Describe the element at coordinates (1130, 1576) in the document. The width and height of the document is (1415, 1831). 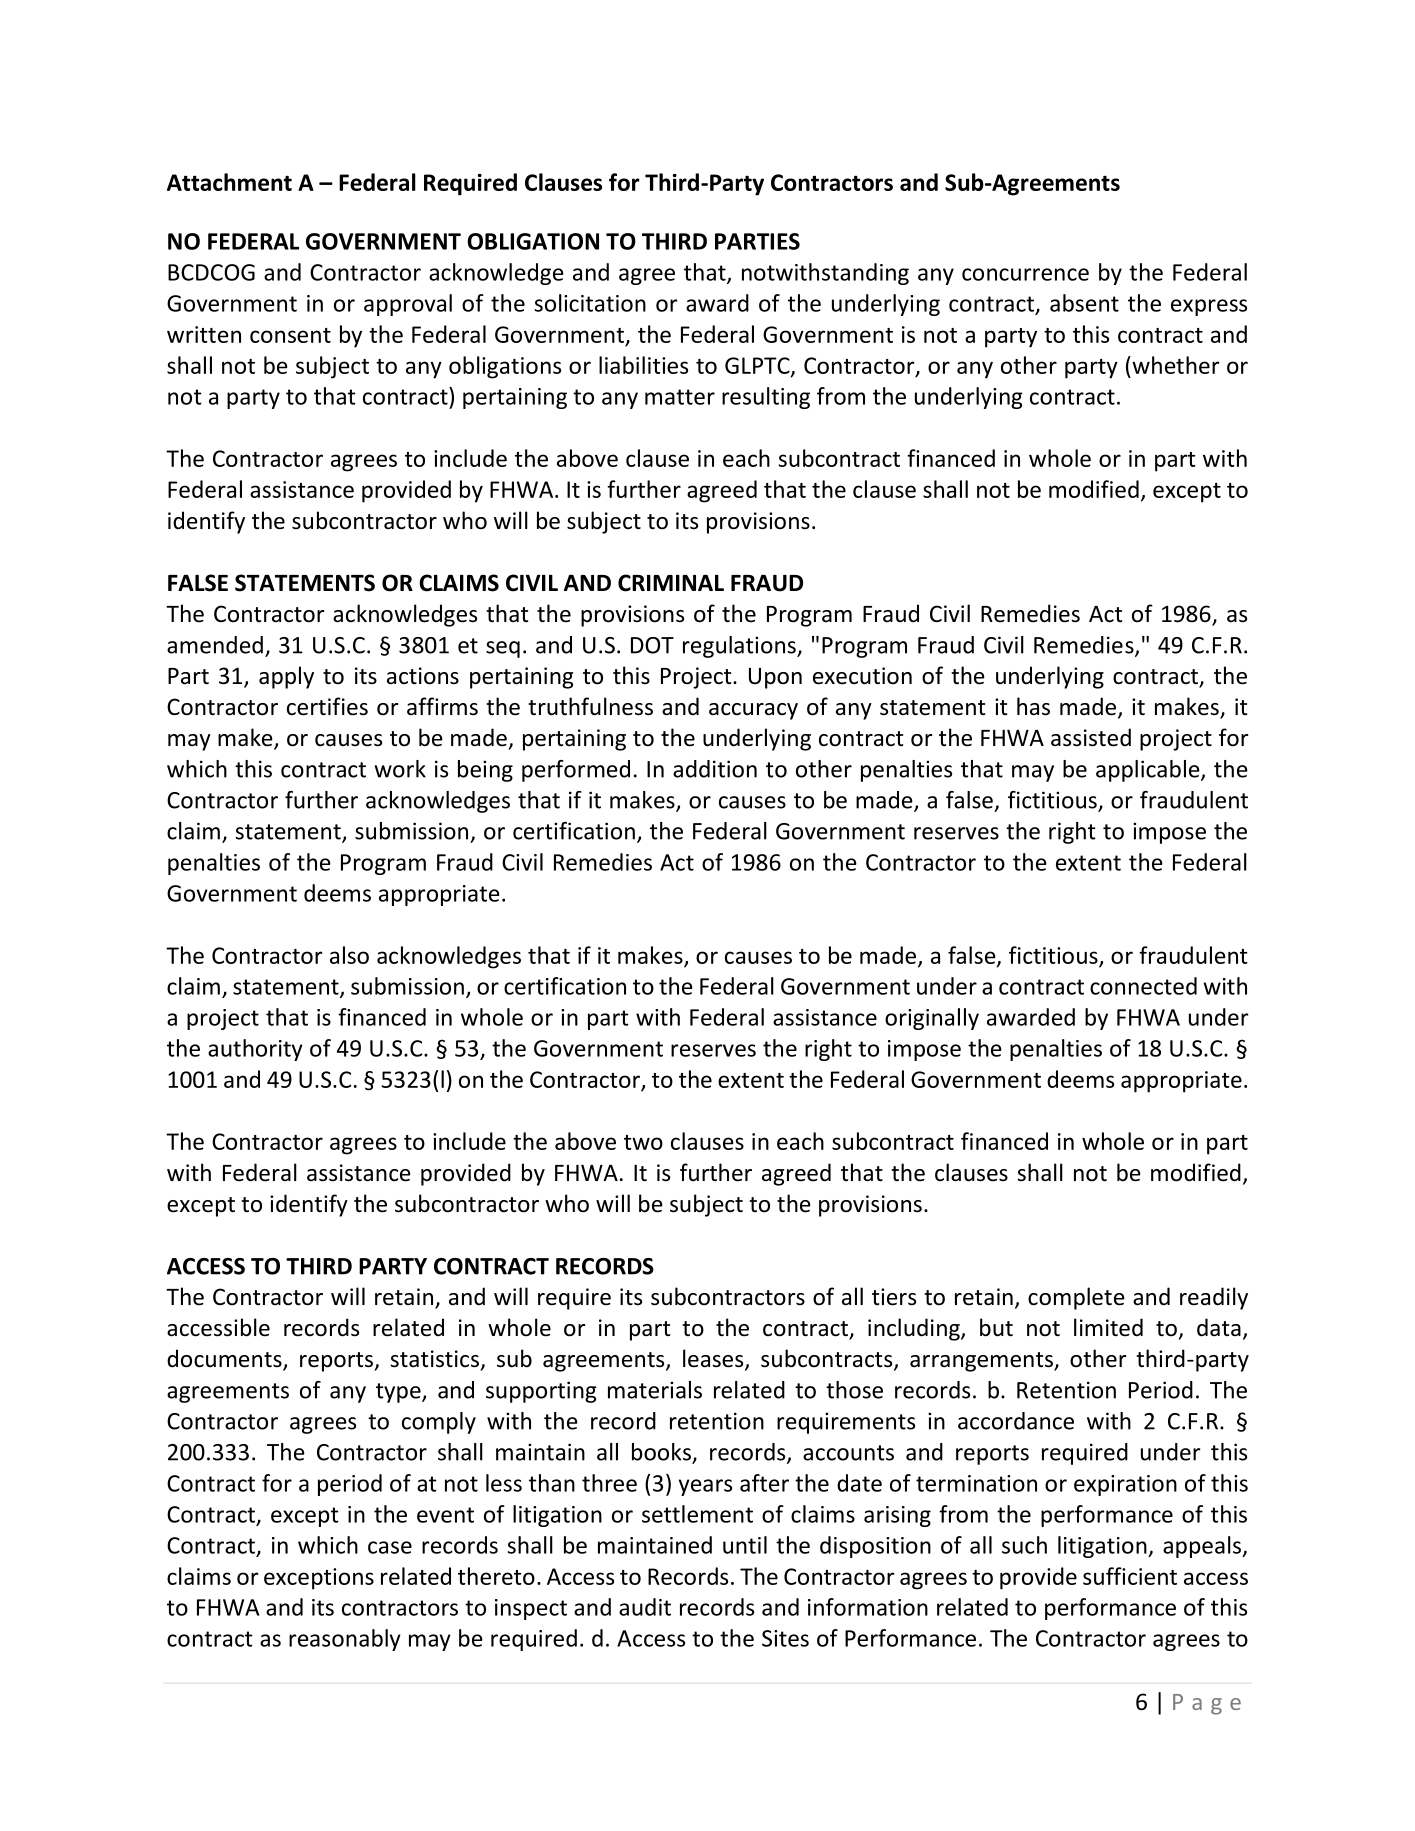
I see `sufficient` at that location.
